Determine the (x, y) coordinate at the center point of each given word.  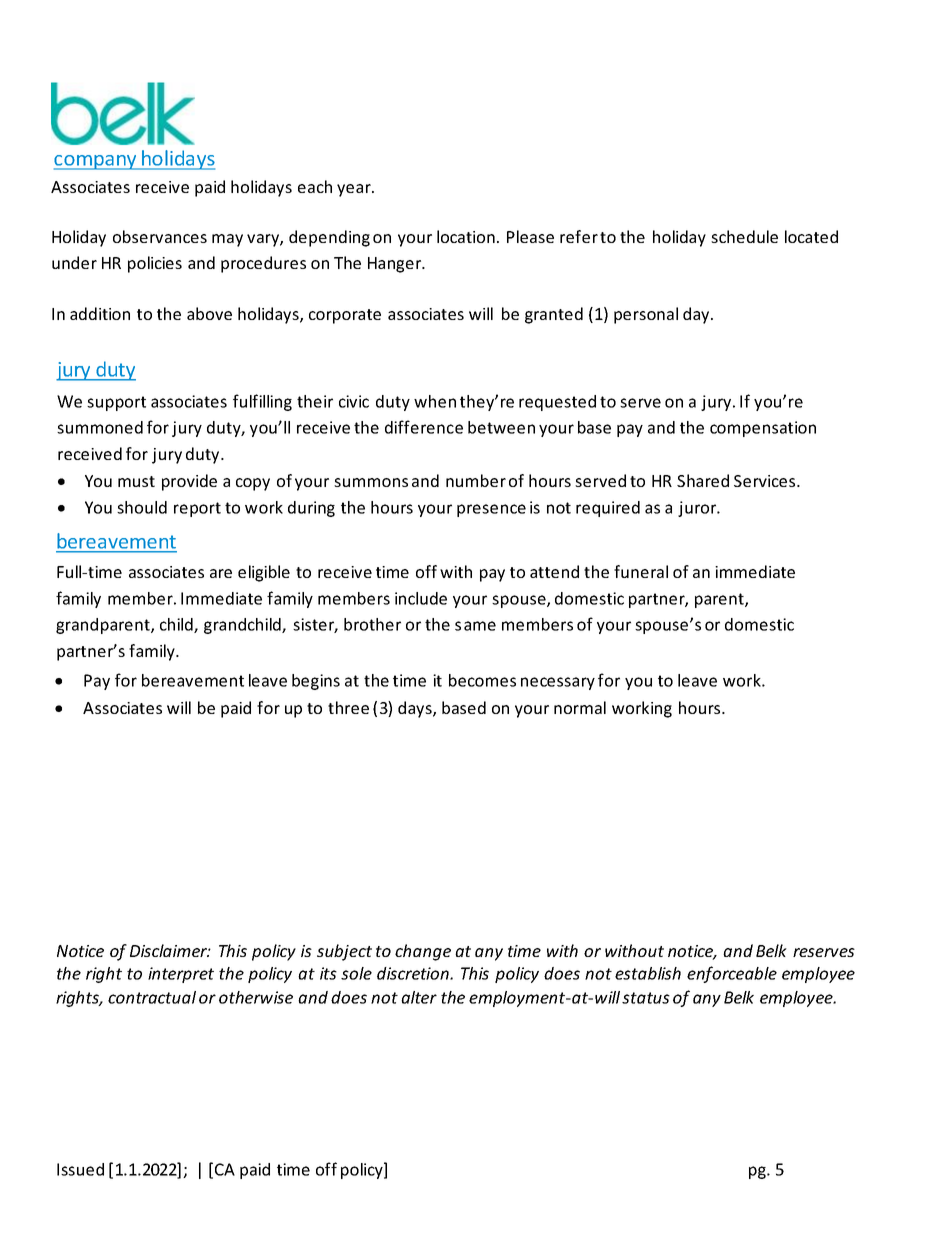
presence (491, 510)
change (423, 952)
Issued (80, 1169)
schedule (744, 236)
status (646, 998)
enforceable (732, 974)
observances (160, 236)
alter (419, 997)
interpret (181, 975)
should (142, 507)
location (466, 236)
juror (698, 509)
